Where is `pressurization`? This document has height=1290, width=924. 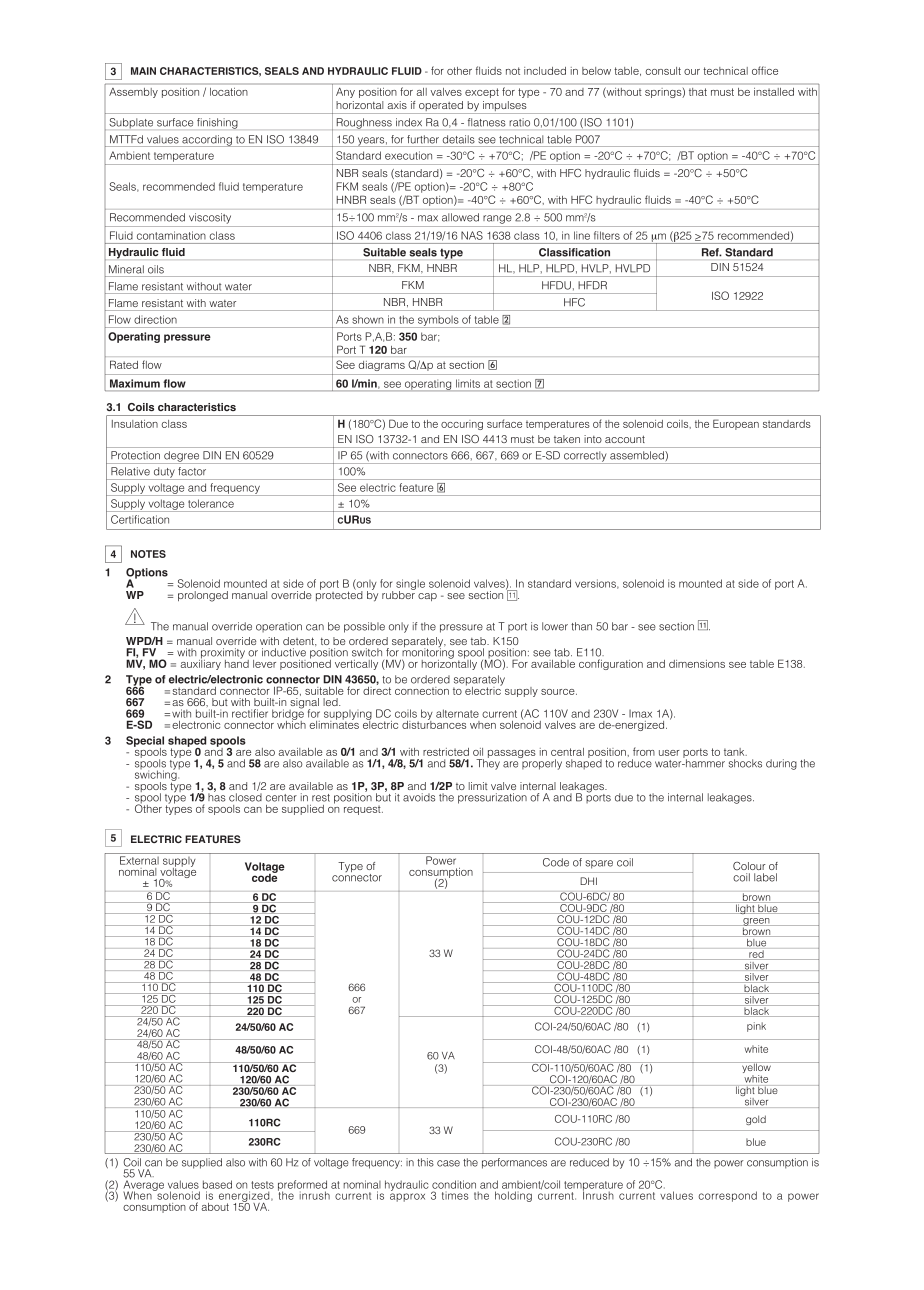
pressurization is located at coordinates (492, 798).
